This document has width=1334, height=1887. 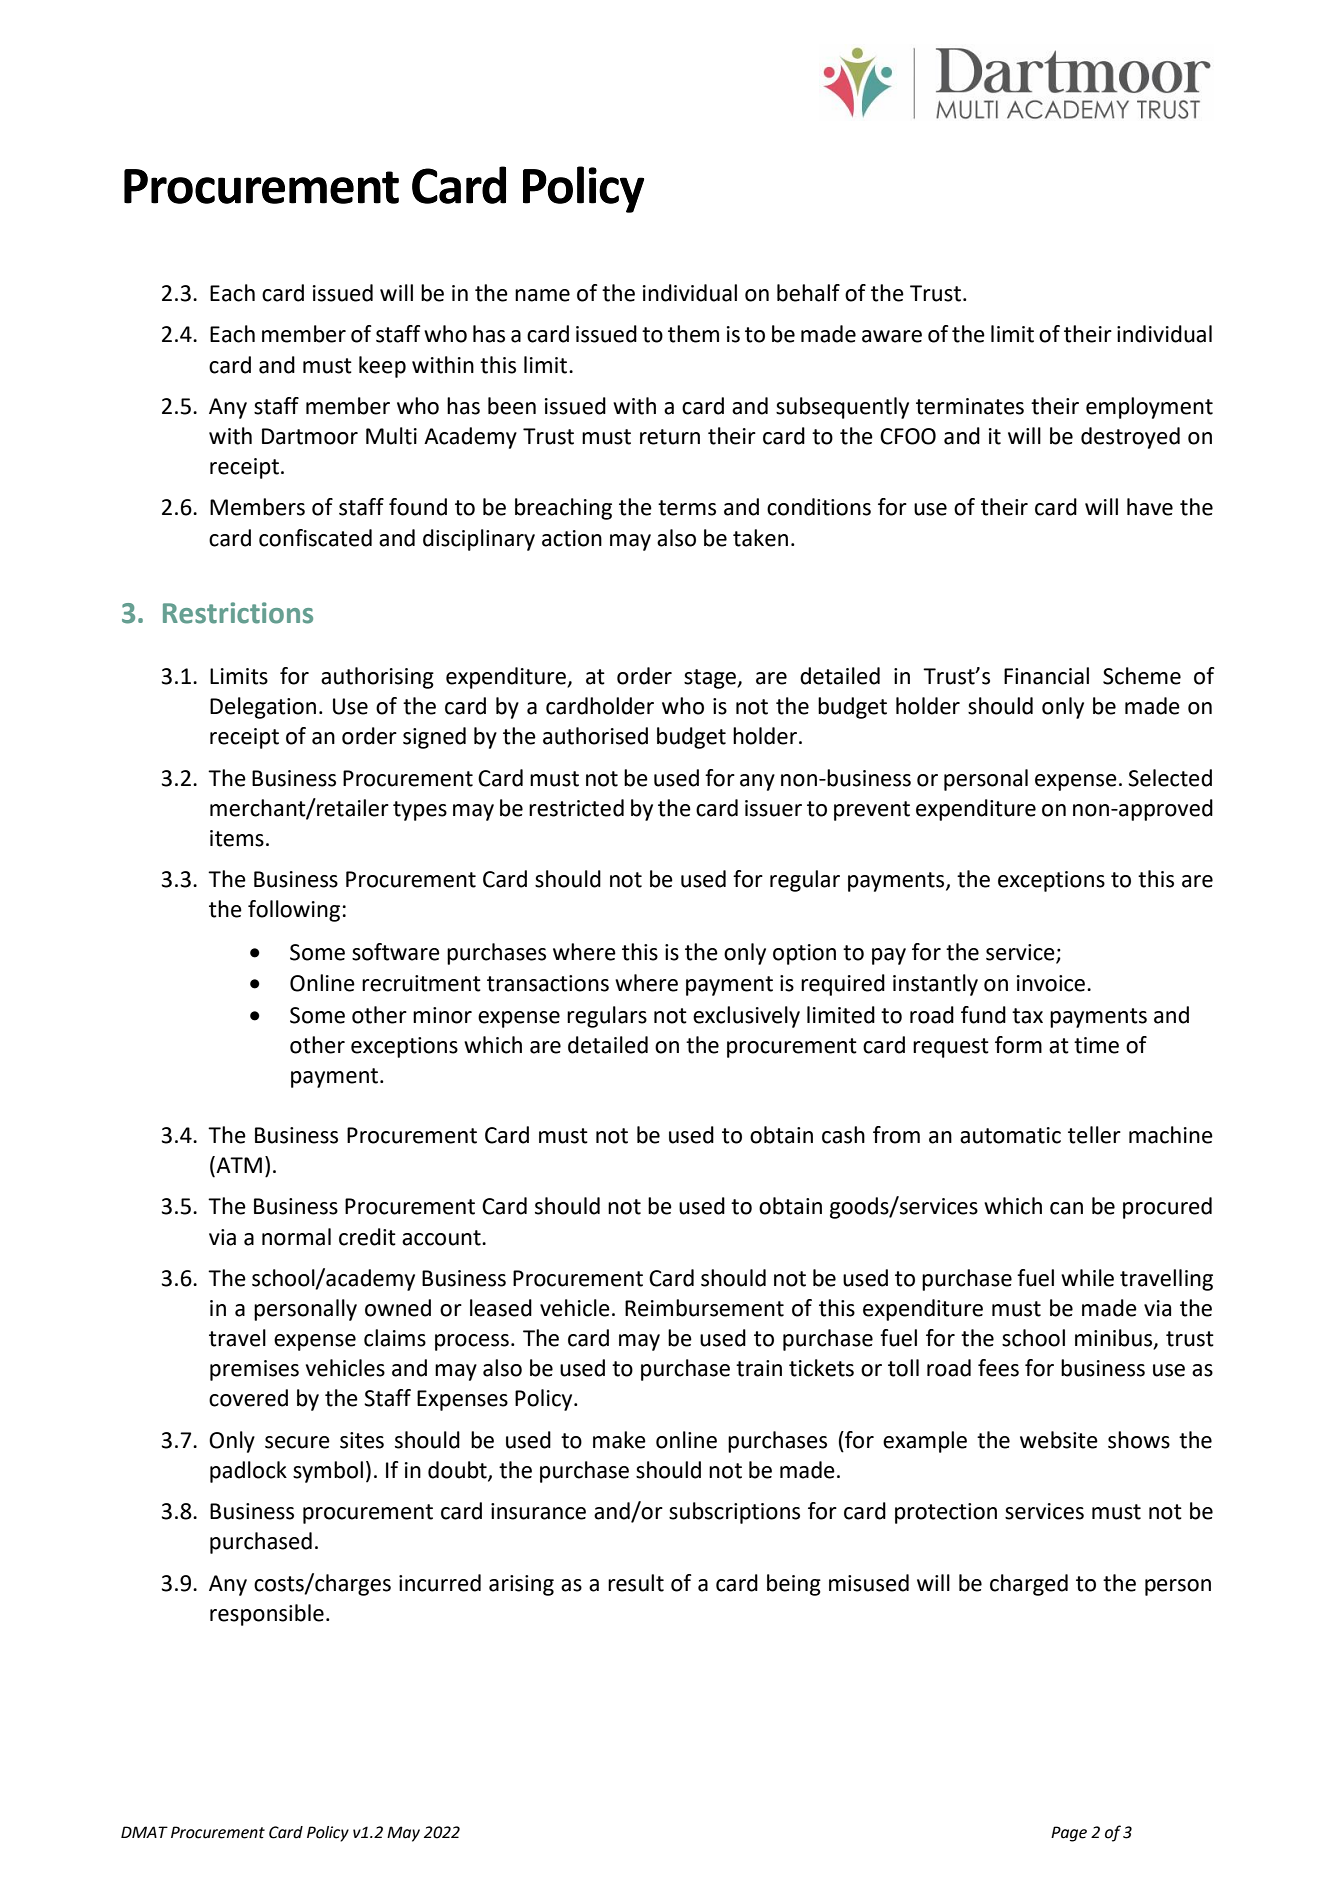 What do you see at coordinates (267, 1615) in the document?
I see `responsible` at bounding box center [267, 1615].
